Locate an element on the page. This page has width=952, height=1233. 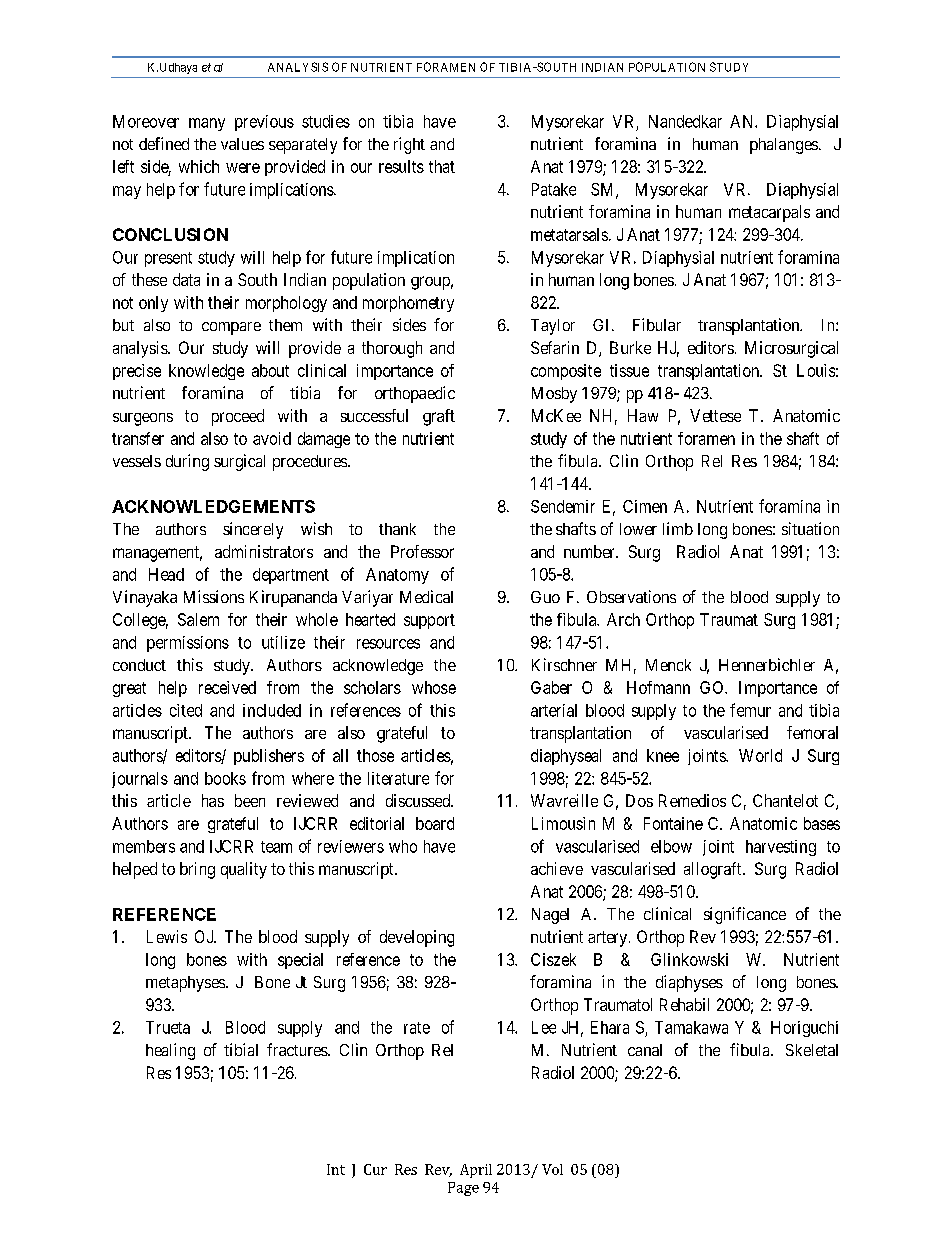
has is located at coordinates (213, 800).
